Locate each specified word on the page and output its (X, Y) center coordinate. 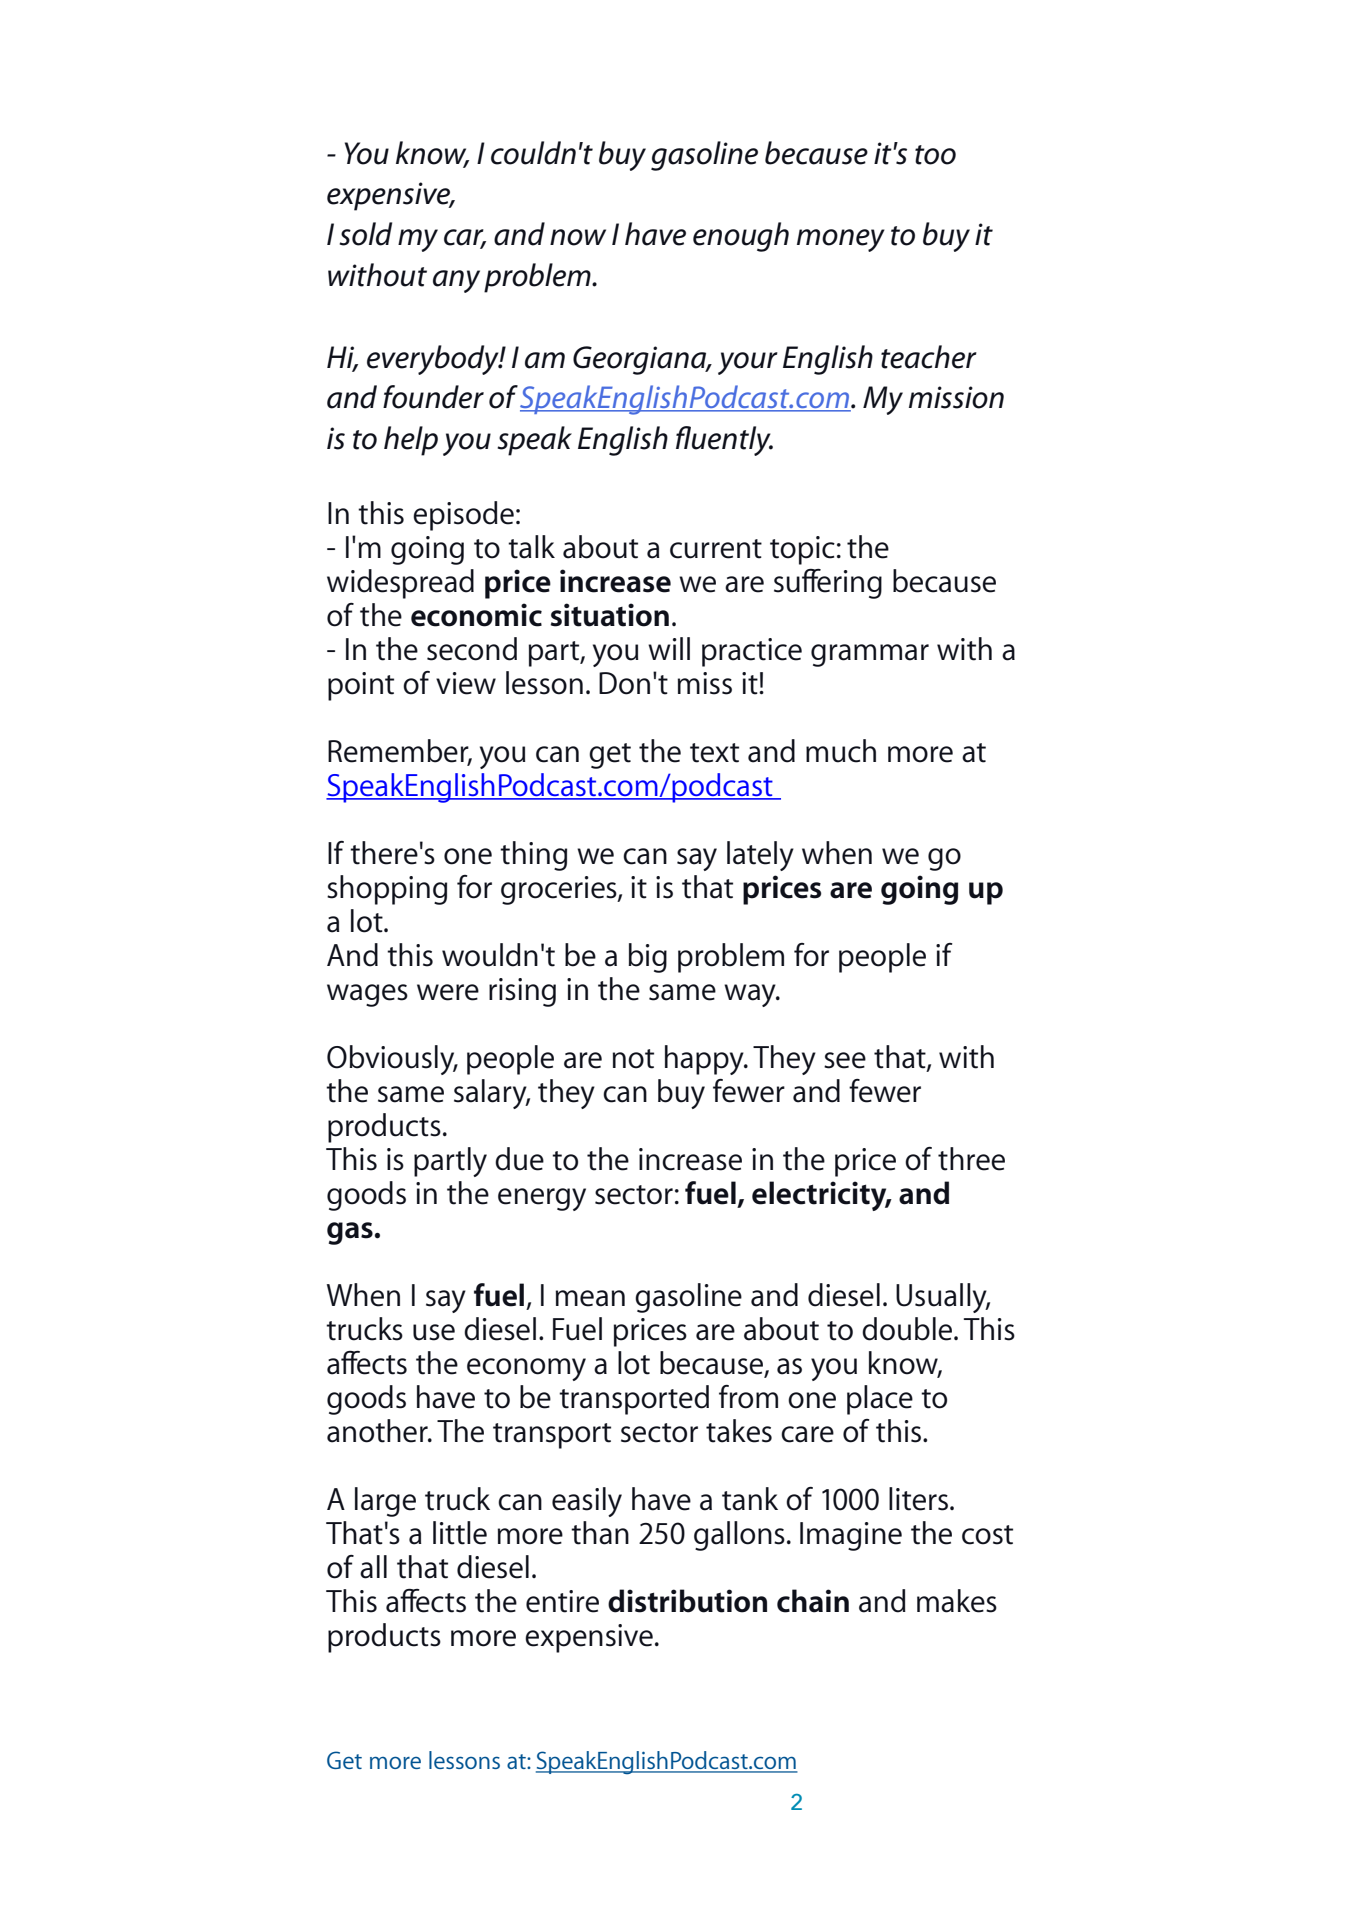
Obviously (392, 1060)
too (935, 155)
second (472, 649)
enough (741, 237)
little (460, 1533)
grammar (870, 655)
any (456, 281)
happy (705, 1060)
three (971, 1159)
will (669, 648)
